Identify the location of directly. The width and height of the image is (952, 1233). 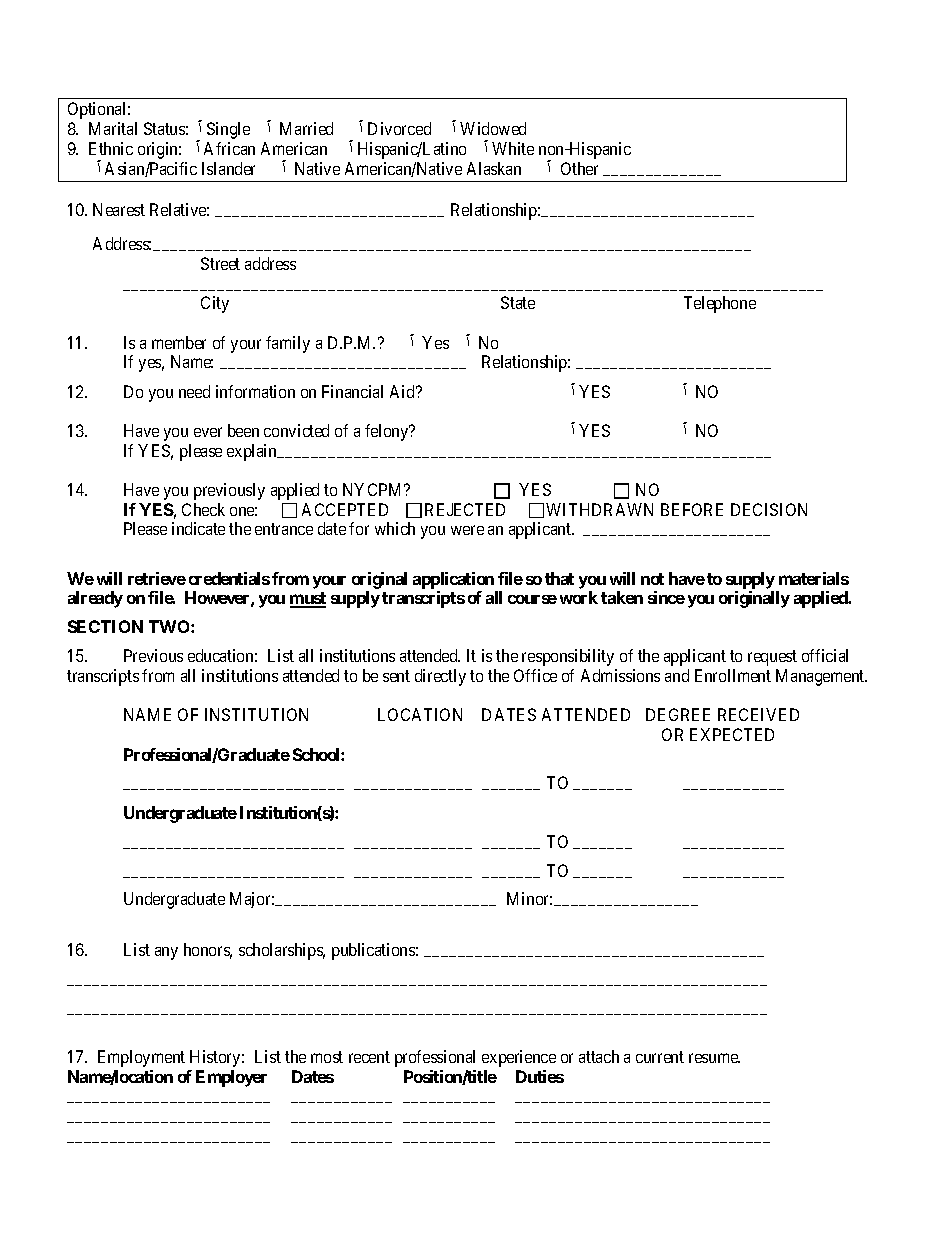
(440, 677).
